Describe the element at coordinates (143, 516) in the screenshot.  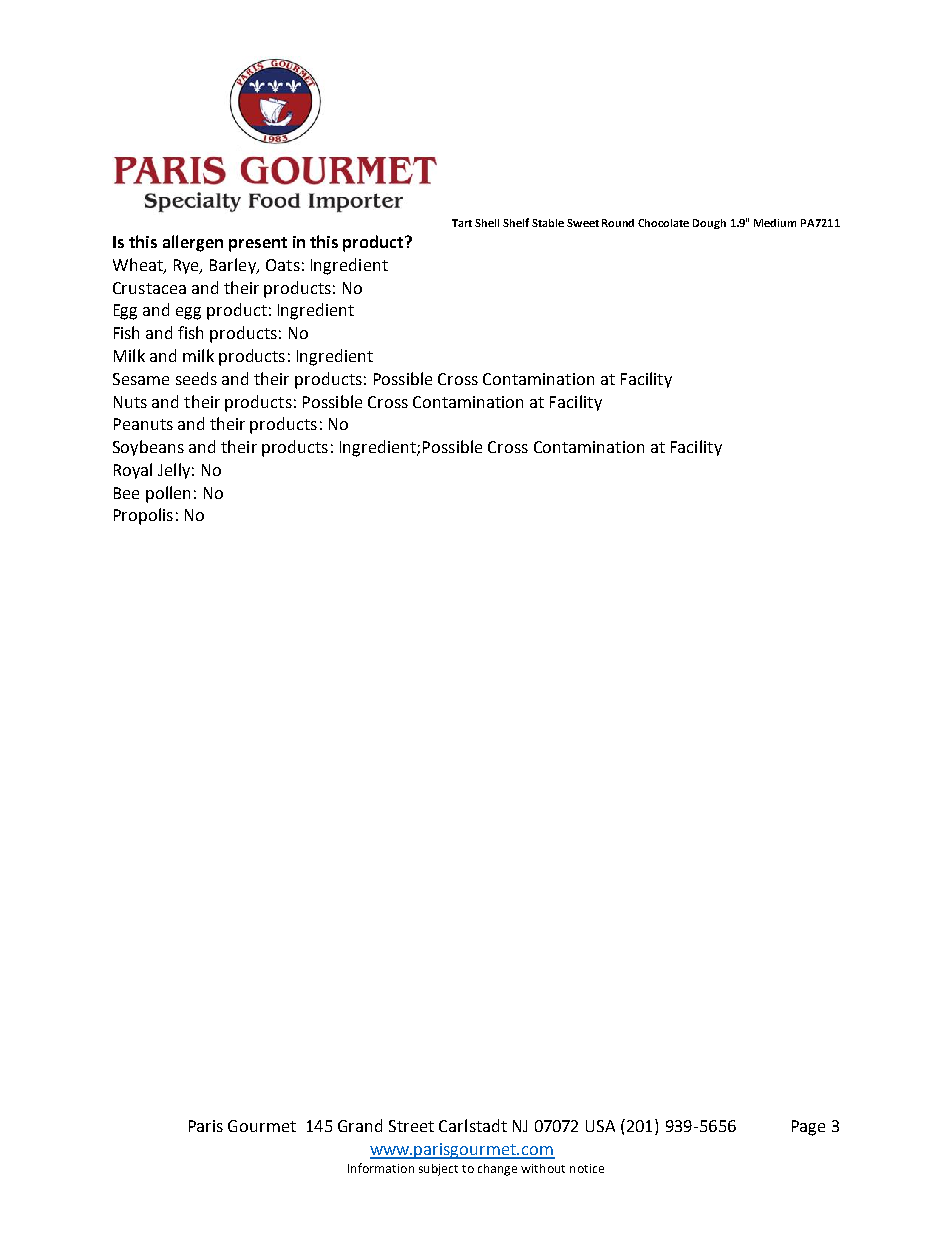
I see `Propolis` at that location.
